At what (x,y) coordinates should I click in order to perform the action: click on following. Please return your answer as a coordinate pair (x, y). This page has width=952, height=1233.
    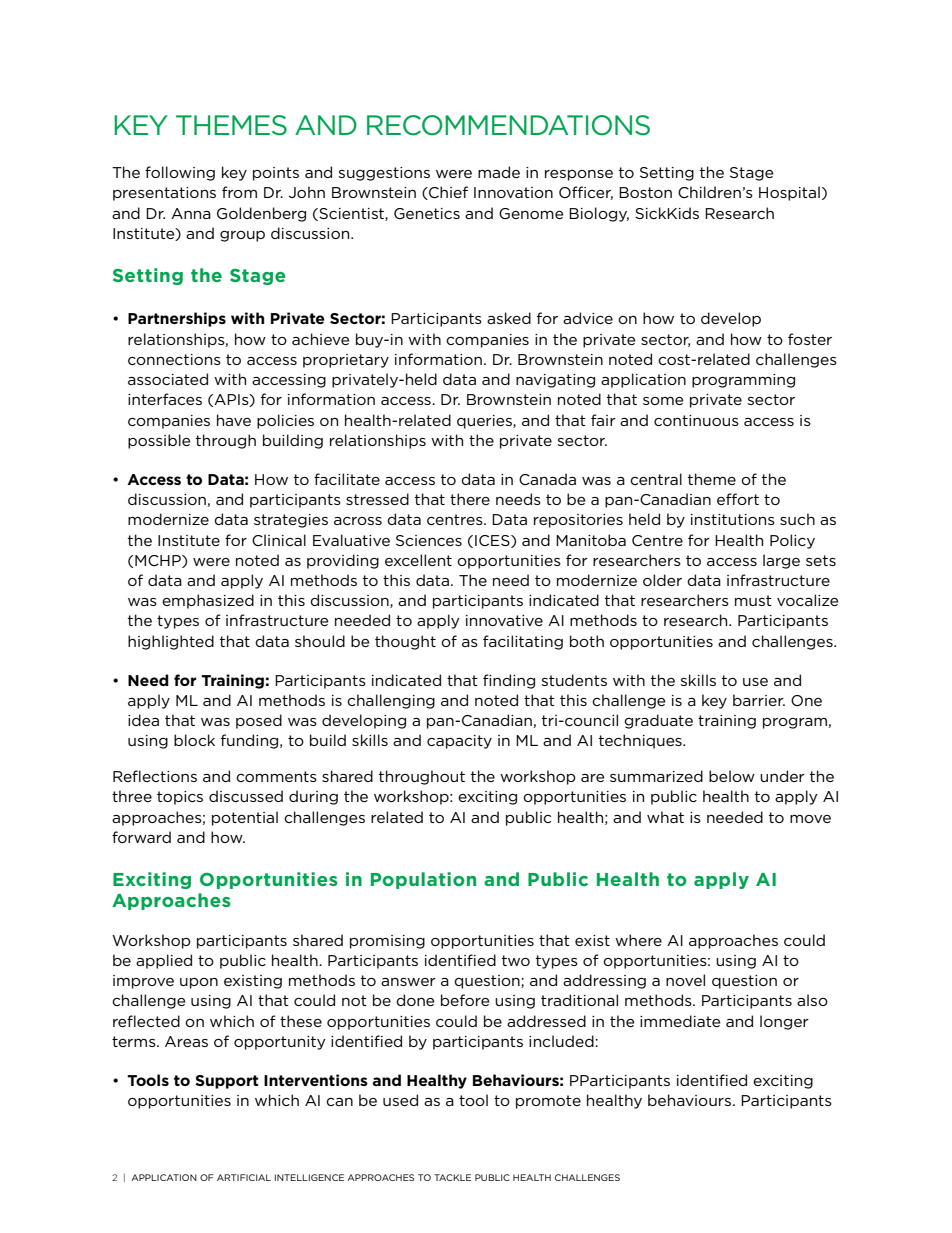
    Looking at the image, I should click on (180, 173).
